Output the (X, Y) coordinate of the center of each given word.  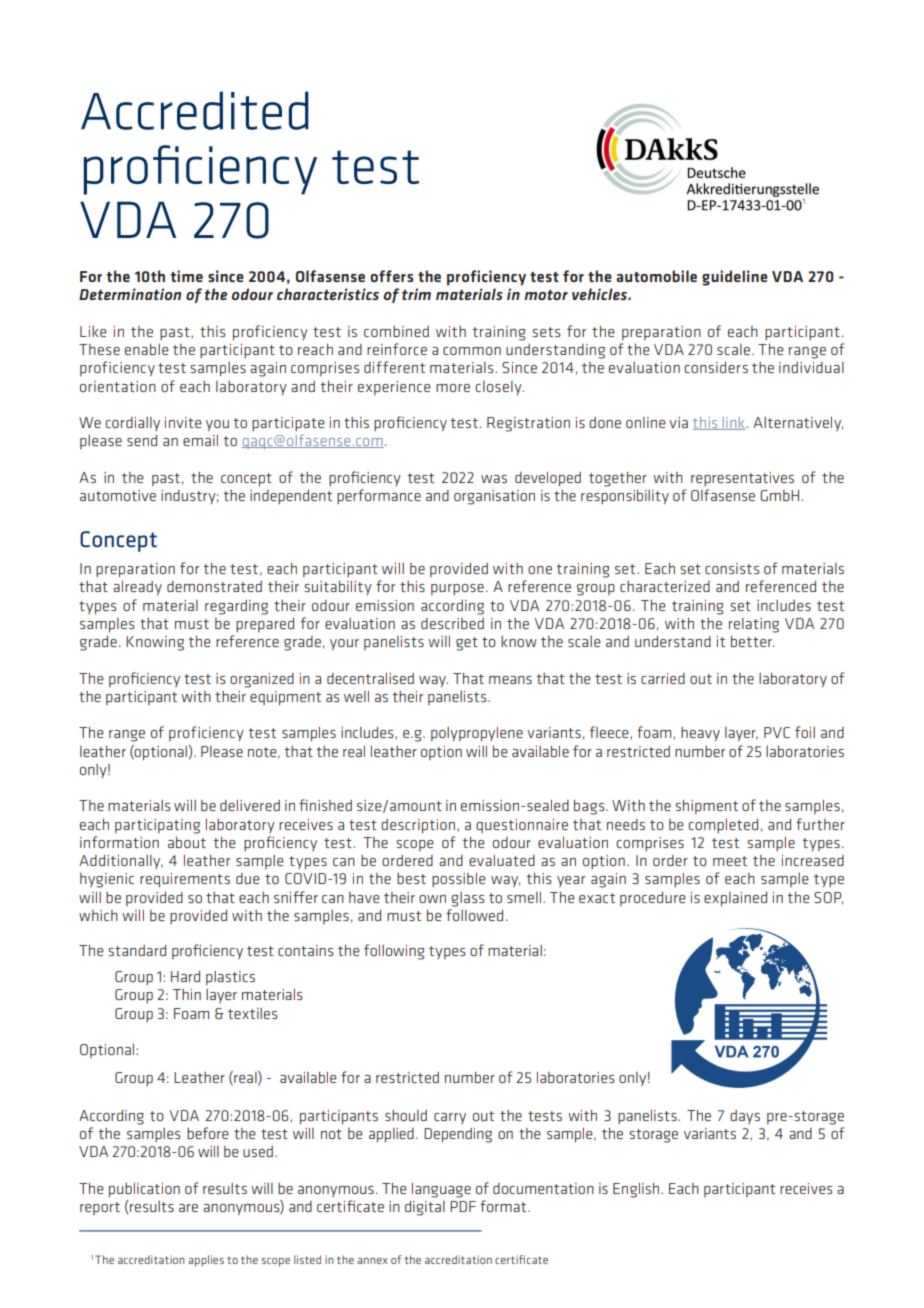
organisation (494, 497)
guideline (735, 278)
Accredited (195, 110)
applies (206, 1261)
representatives (742, 479)
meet (730, 861)
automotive (118, 495)
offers (392, 276)
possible (459, 880)
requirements (185, 880)
